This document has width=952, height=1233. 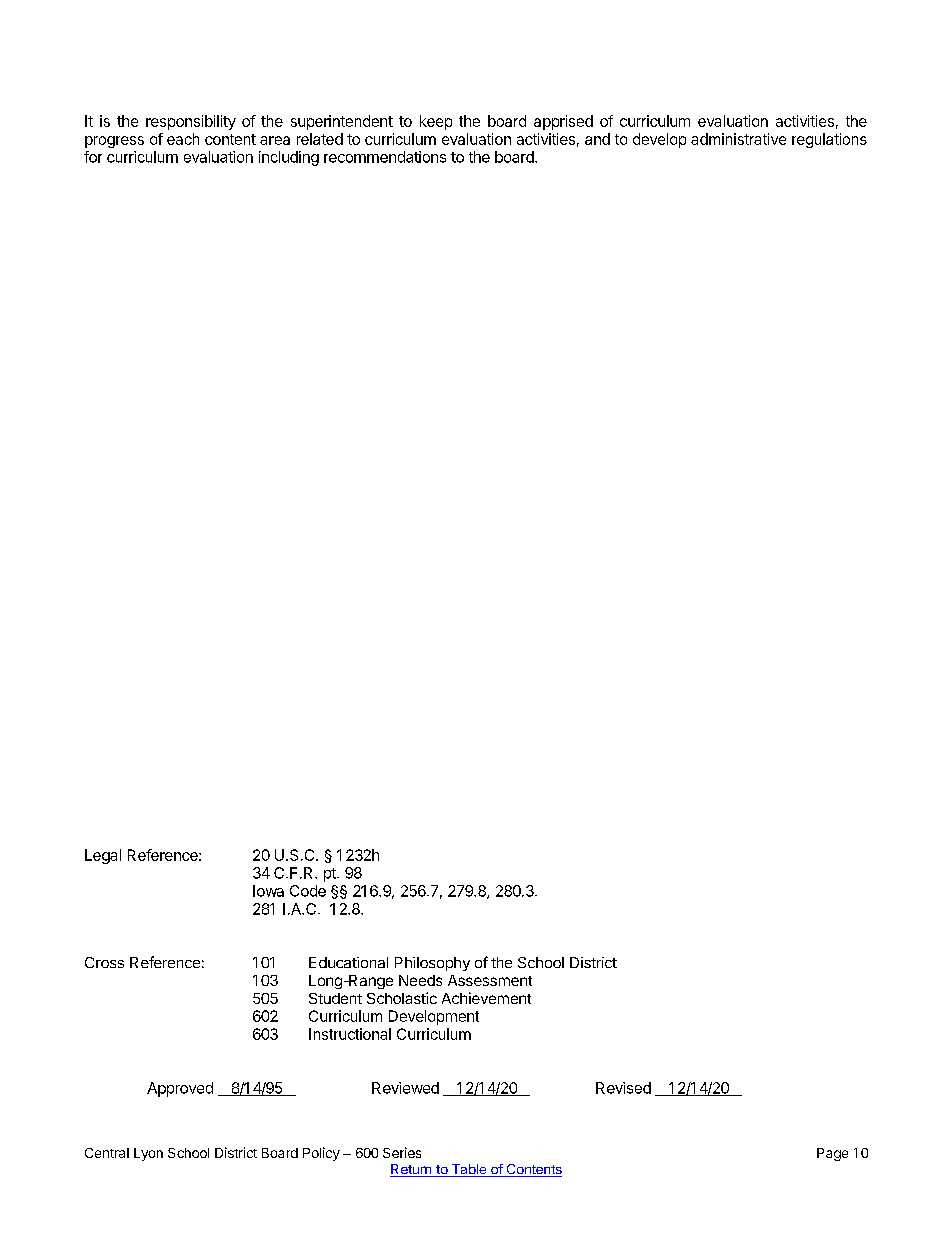 I want to click on Code, so click(x=308, y=891).
